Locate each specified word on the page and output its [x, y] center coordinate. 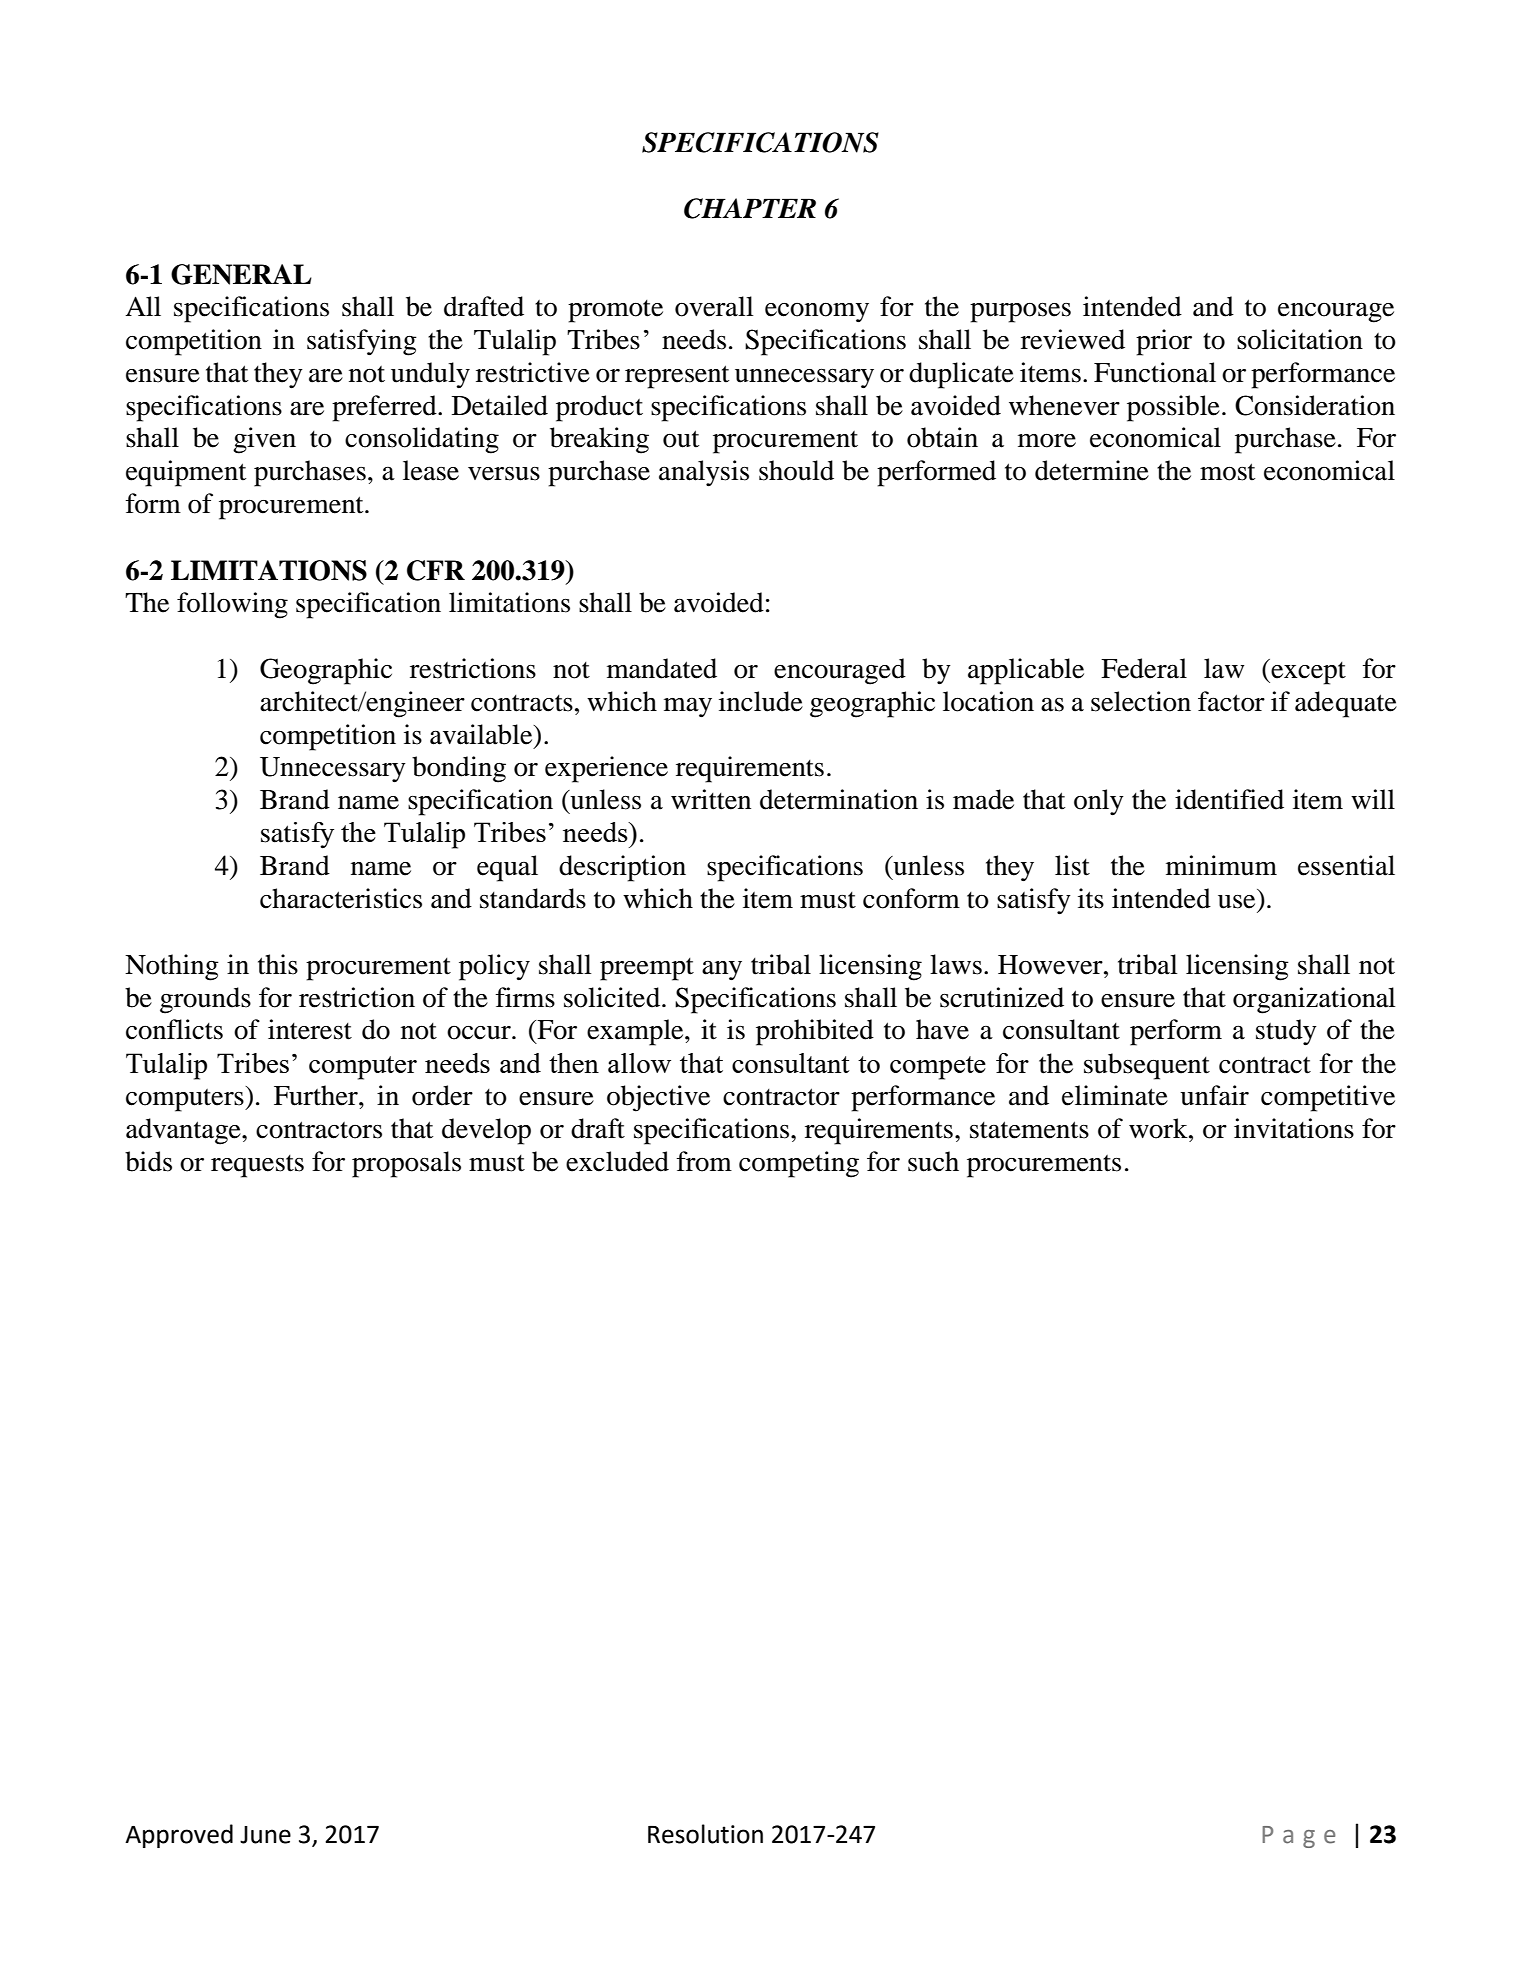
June [265, 1835]
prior [1164, 342]
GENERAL [241, 274]
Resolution [705, 1834]
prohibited [815, 1032]
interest [310, 1029]
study [1286, 1032]
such [933, 1161]
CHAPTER [750, 208]
